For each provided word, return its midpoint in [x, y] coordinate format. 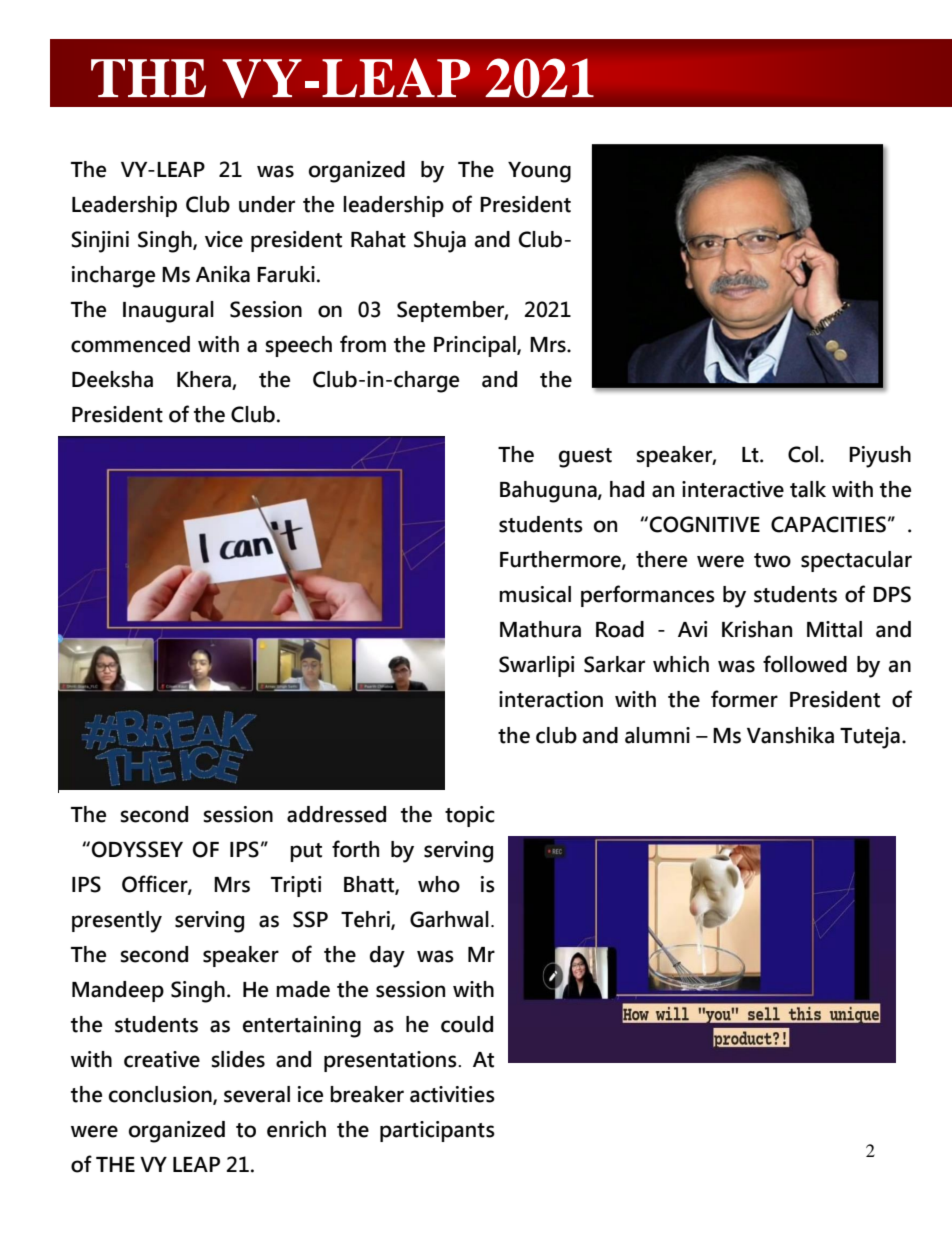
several [257, 1094]
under [267, 204]
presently [117, 922]
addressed [336, 814]
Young [539, 172]
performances [648, 596]
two [772, 560]
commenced [130, 344]
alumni [657, 735]
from [363, 344]
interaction [551, 699]
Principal [476, 346]
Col [803, 454]
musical [535, 594]
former [744, 699]
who [439, 884]
